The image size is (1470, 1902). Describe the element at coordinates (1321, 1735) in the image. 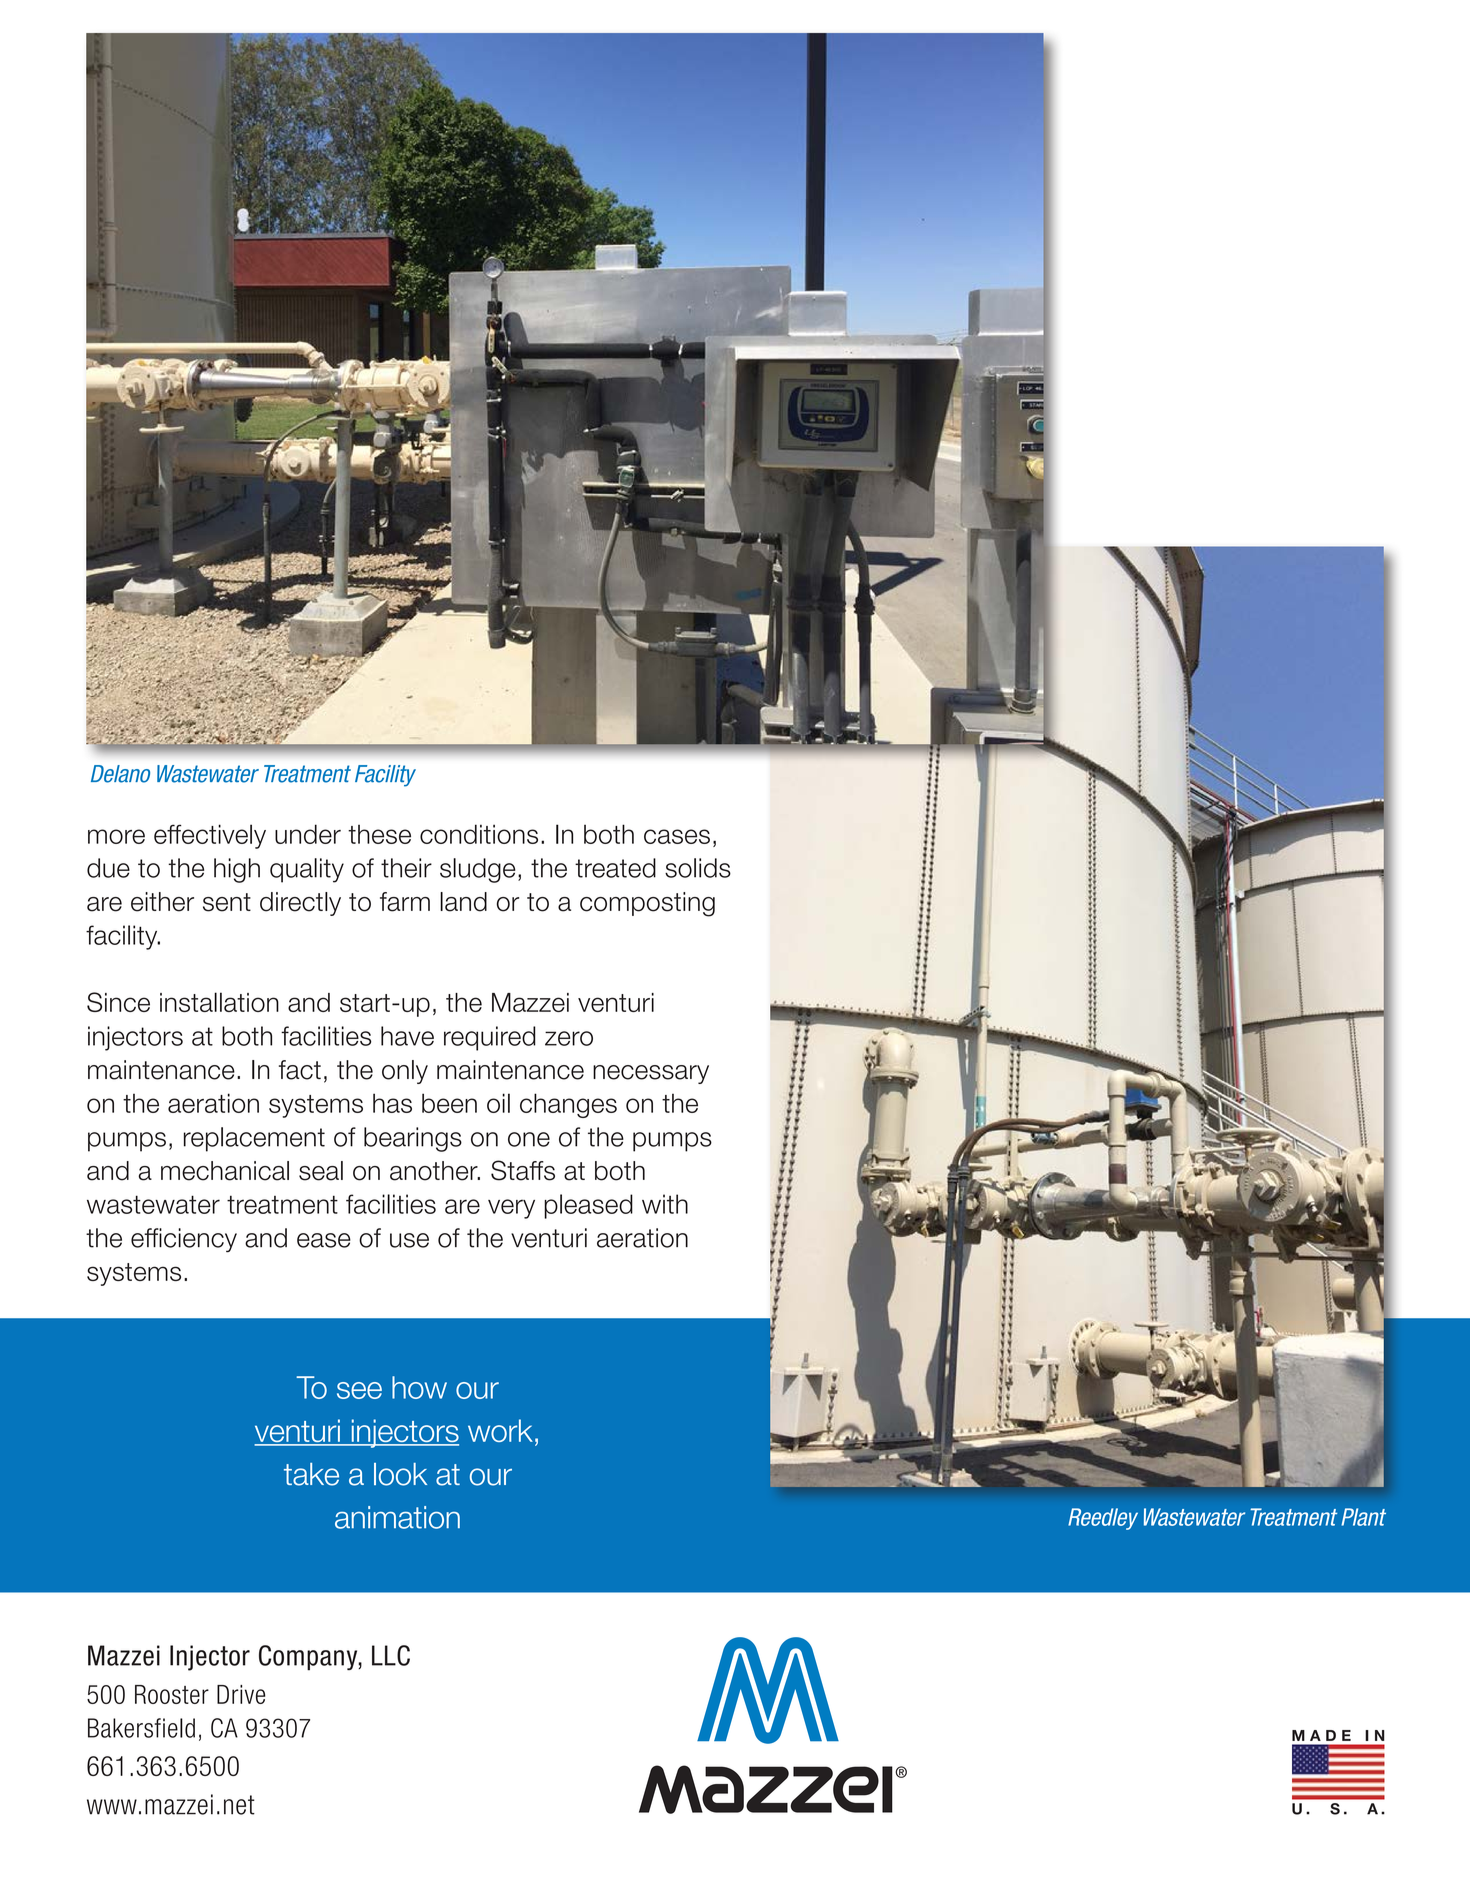

I see `MADE` at that location.
